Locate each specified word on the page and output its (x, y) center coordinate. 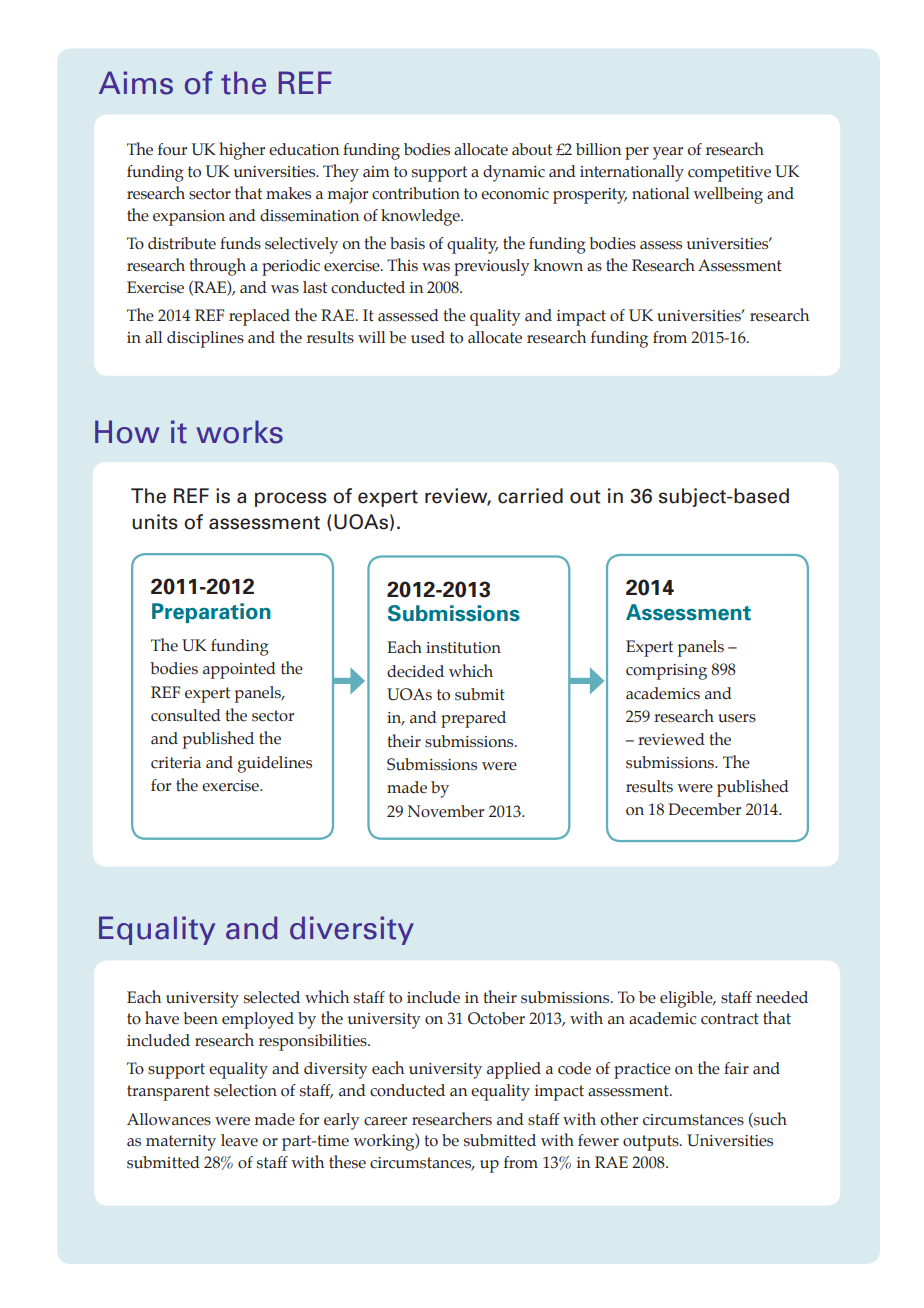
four (172, 149)
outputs (652, 1143)
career (385, 1121)
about (532, 149)
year (668, 153)
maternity (181, 1143)
